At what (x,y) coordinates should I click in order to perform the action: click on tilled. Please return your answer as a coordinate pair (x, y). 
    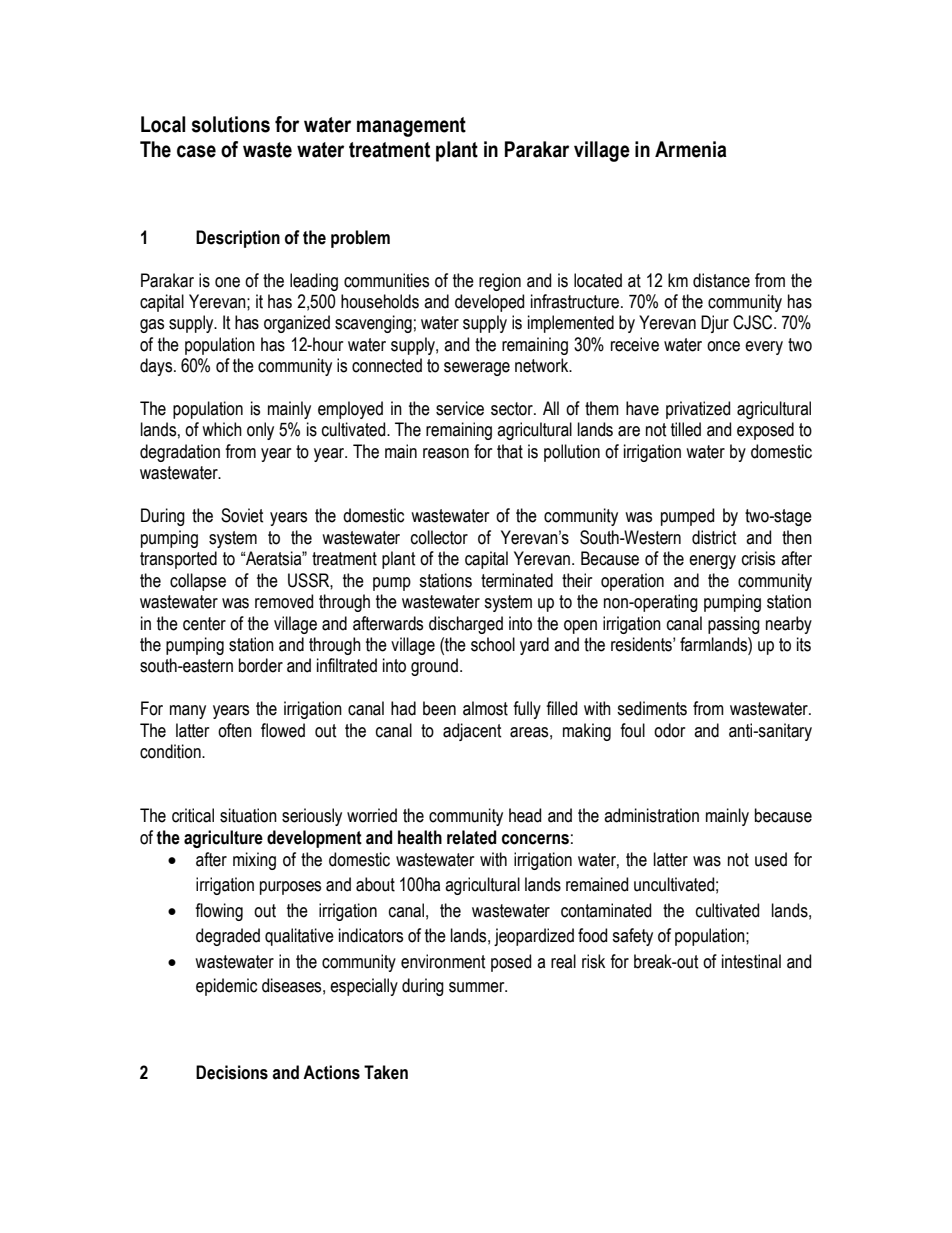
    Looking at the image, I should click on (686, 429).
